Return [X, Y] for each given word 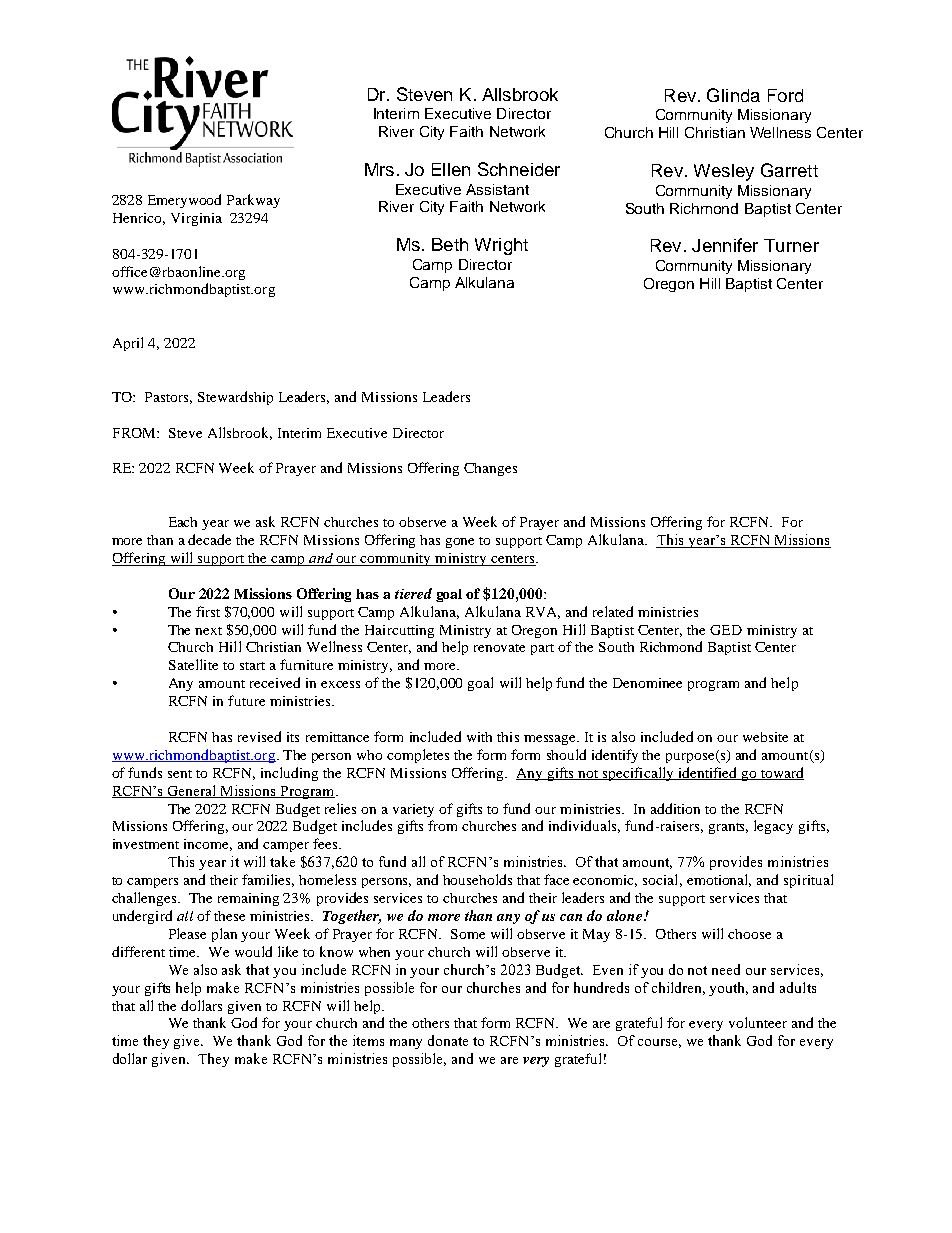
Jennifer [725, 245]
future [246, 700]
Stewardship [235, 398]
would [253, 951]
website [765, 737]
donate [448, 1040]
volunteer [758, 1022]
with [479, 737]
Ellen [451, 169]
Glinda [733, 95]
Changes [490, 469]
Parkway [253, 201]
